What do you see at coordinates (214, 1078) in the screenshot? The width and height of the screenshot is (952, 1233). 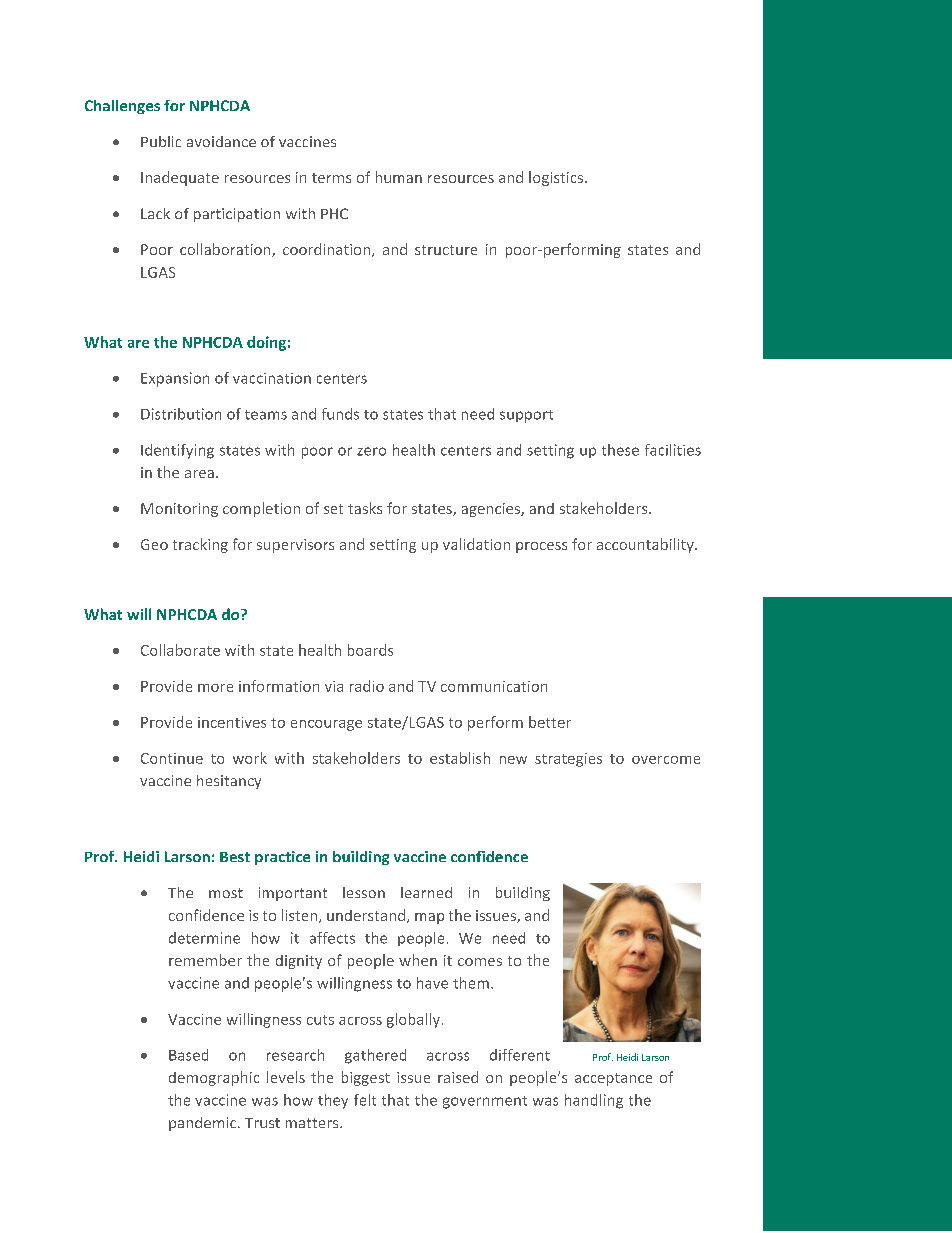 I see `demographic` at bounding box center [214, 1078].
